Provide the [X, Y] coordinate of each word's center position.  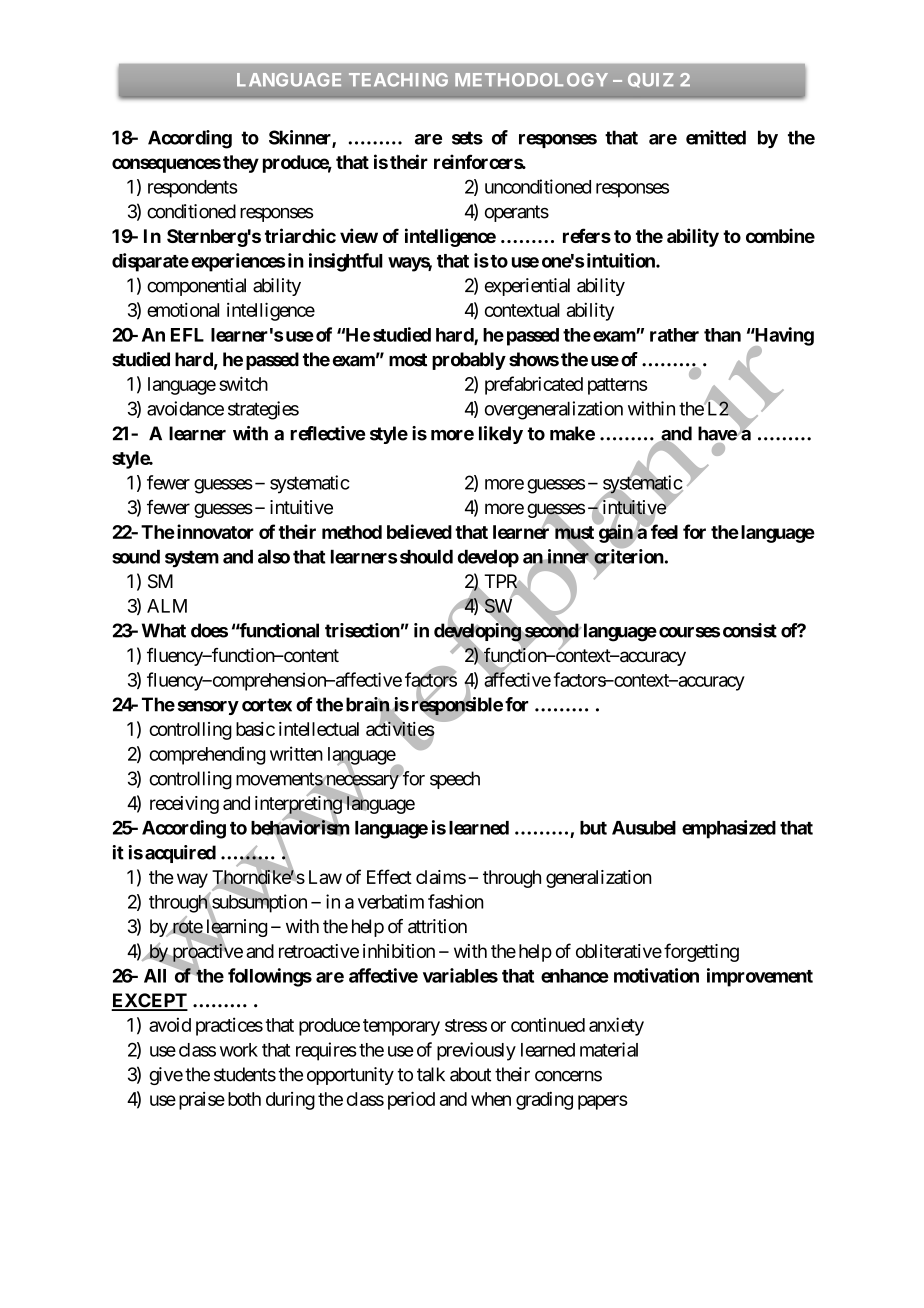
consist [750, 630]
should [426, 556]
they [241, 164]
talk [431, 1074]
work [239, 1050]
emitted [716, 137]
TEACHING [398, 80]
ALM [167, 606]
